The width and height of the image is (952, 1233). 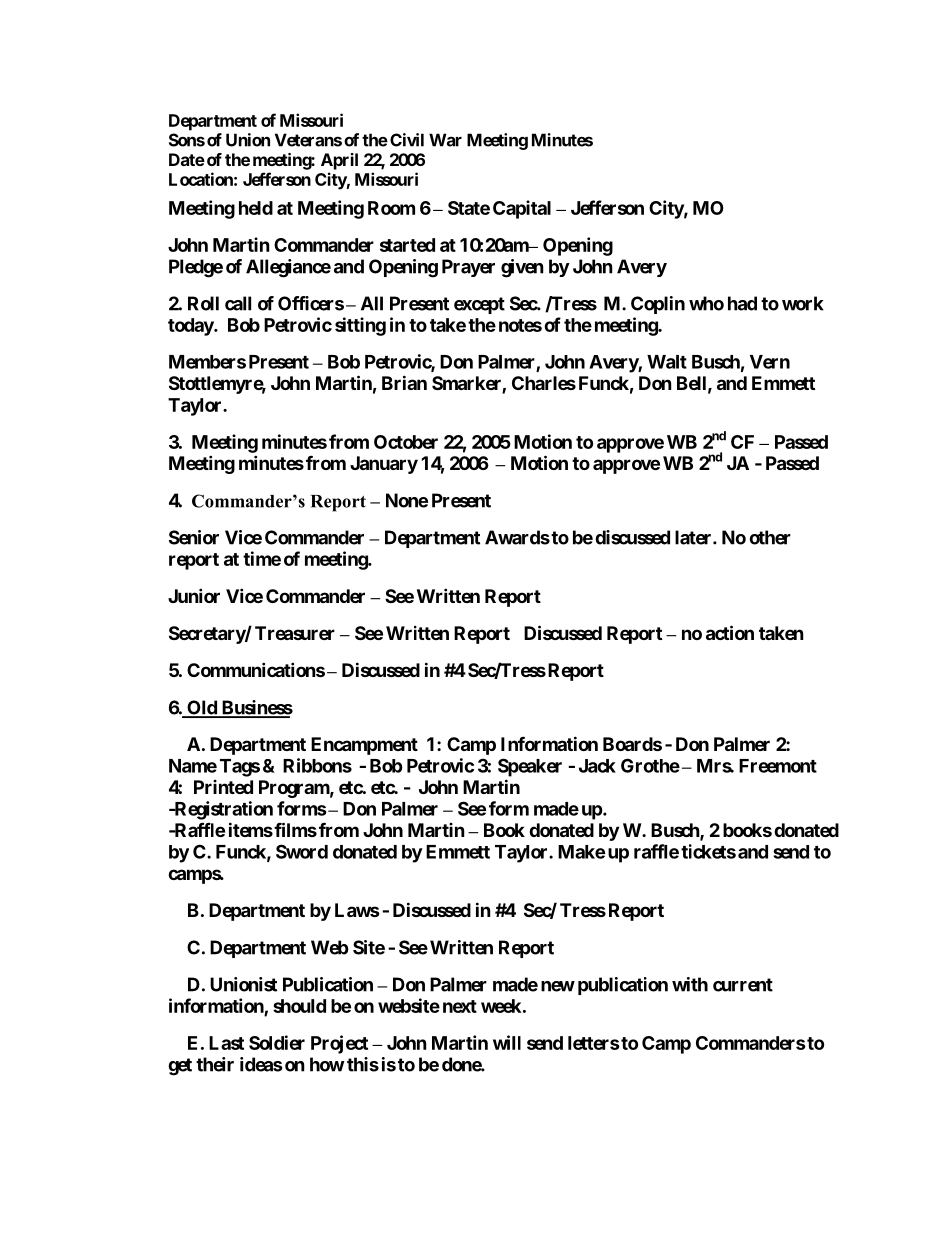 I want to click on Printed, so click(x=223, y=787).
